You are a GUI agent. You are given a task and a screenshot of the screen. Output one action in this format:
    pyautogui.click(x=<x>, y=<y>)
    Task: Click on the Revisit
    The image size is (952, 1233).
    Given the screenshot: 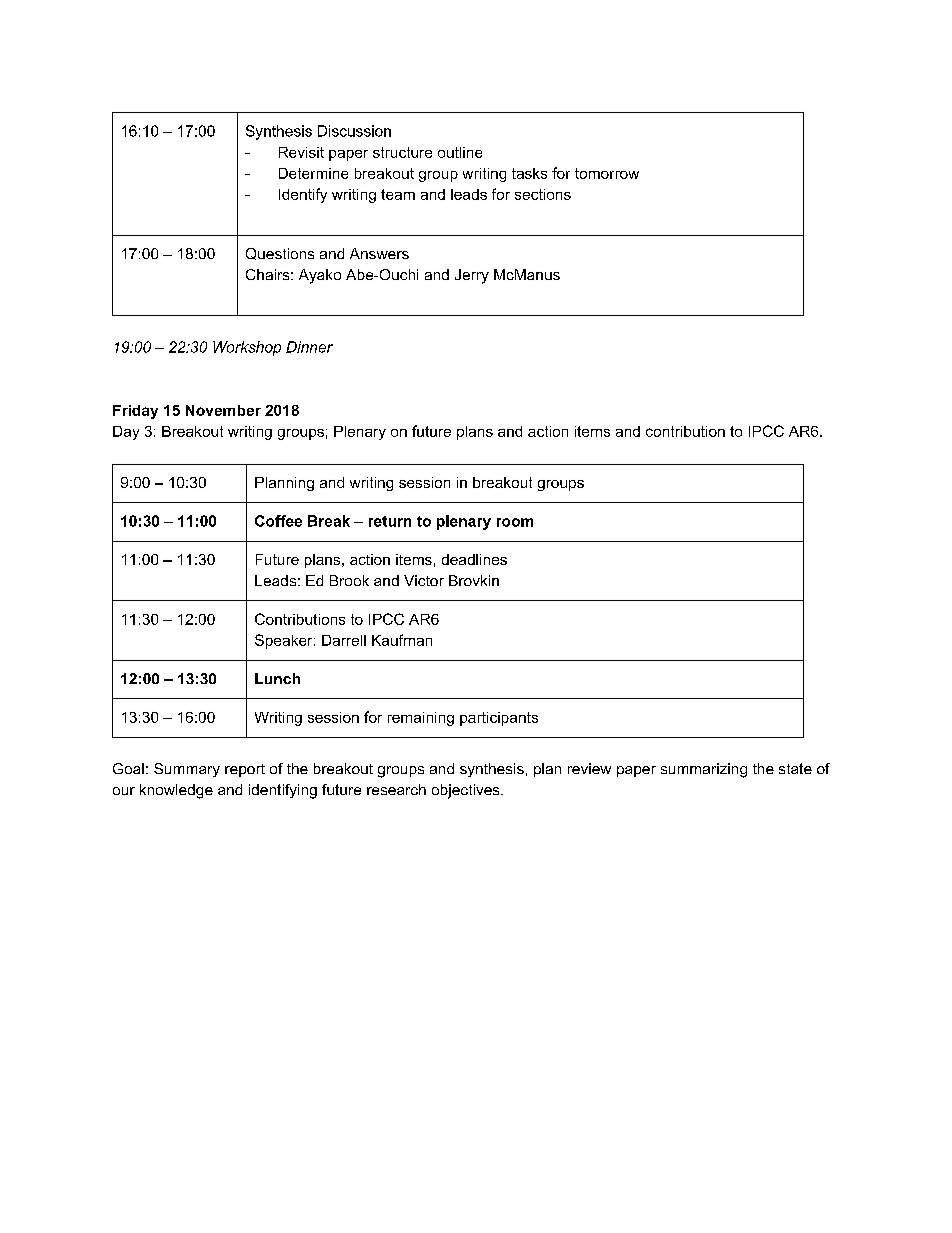 What is the action you would take?
    pyautogui.click(x=301, y=152)
